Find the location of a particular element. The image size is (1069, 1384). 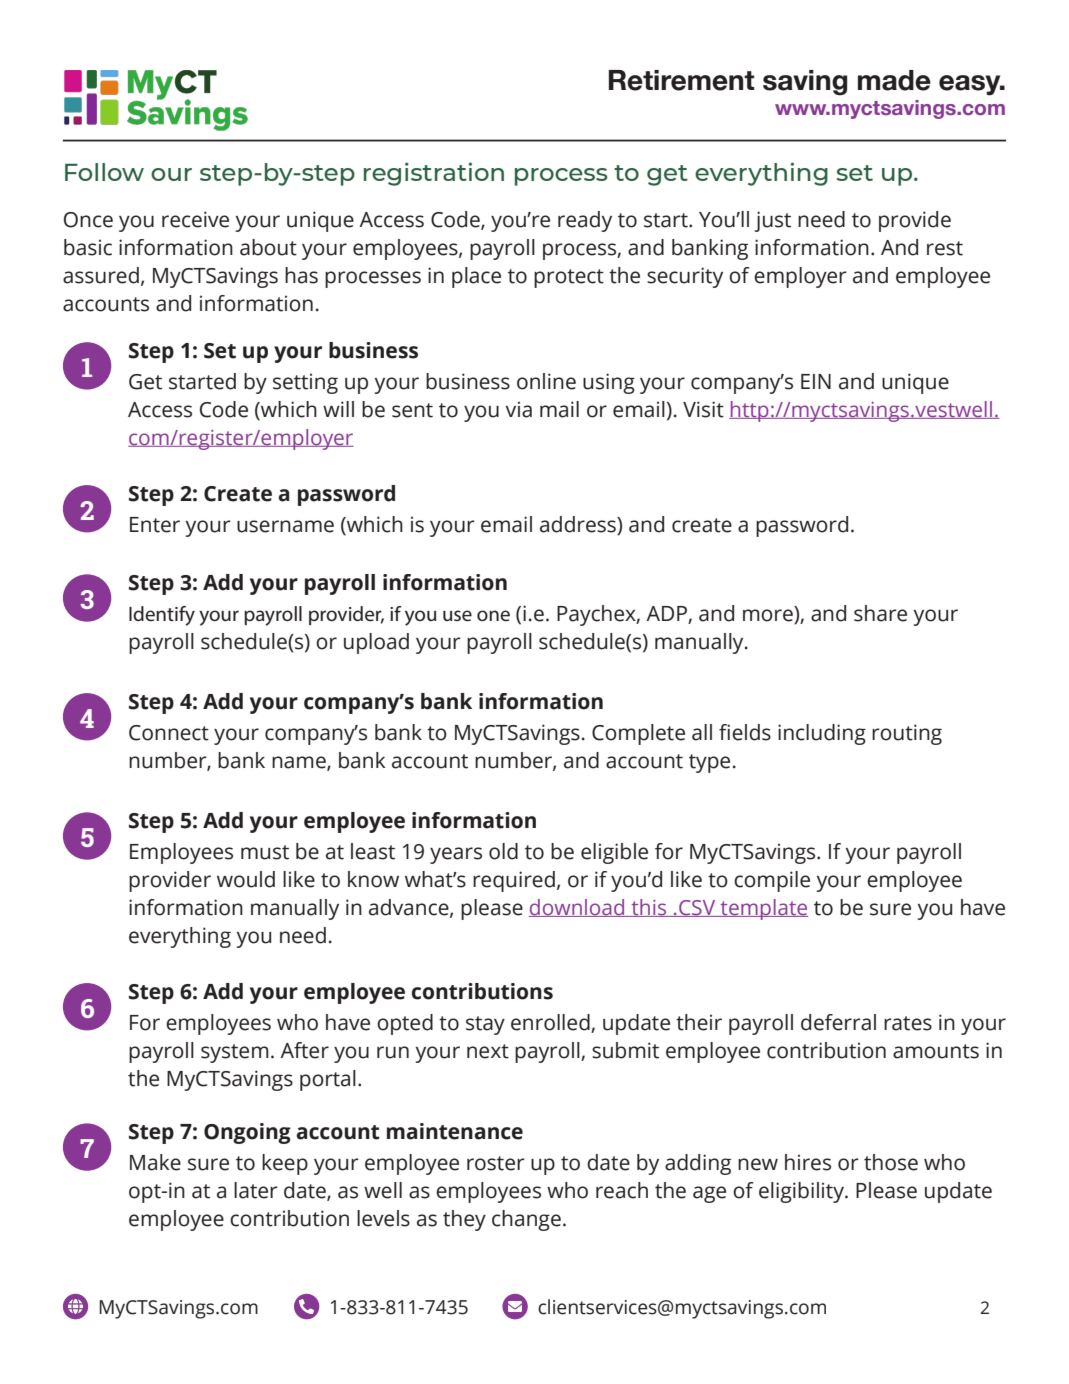

registration is located at coordinates (434, 174).
